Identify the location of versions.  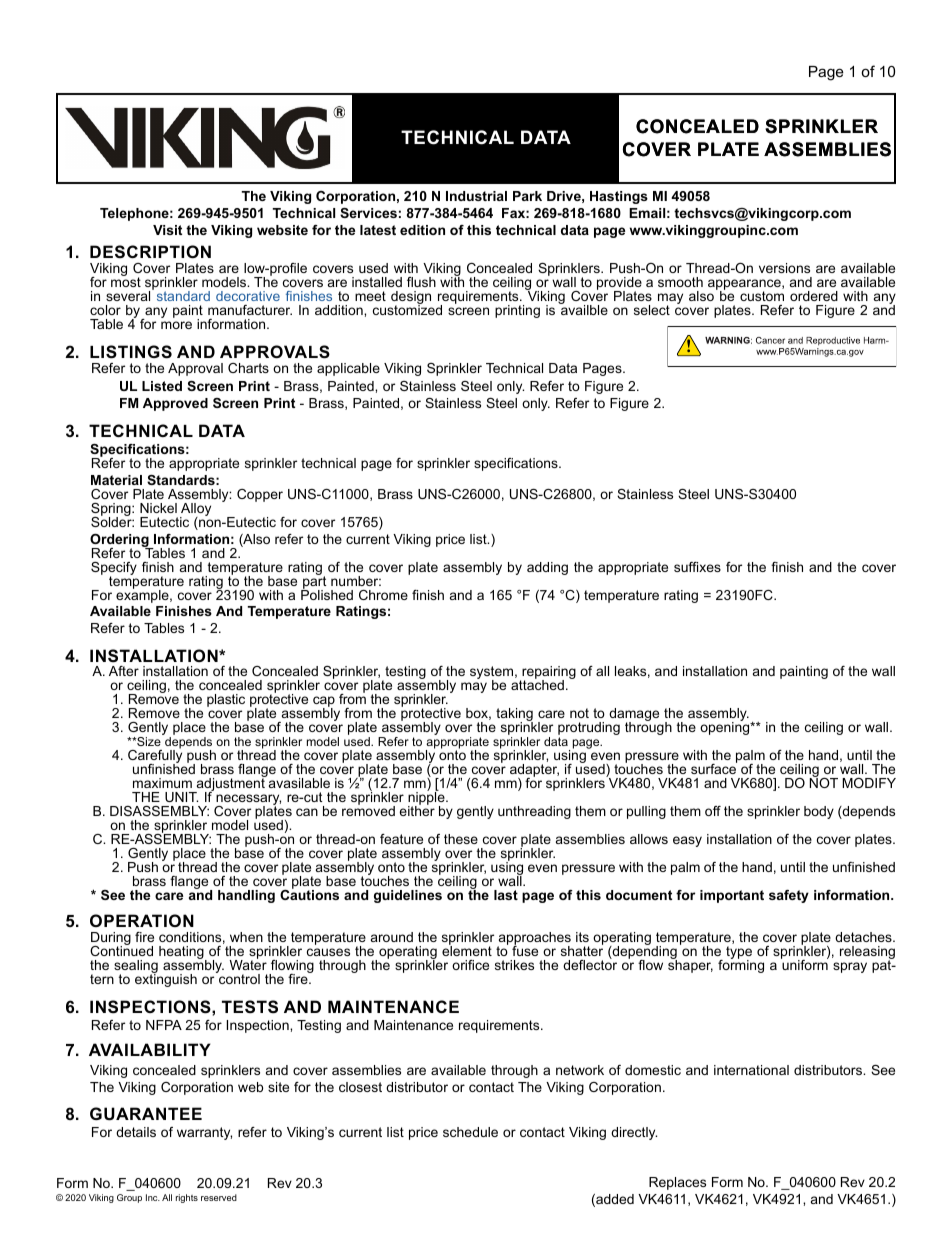
(784, 268).
